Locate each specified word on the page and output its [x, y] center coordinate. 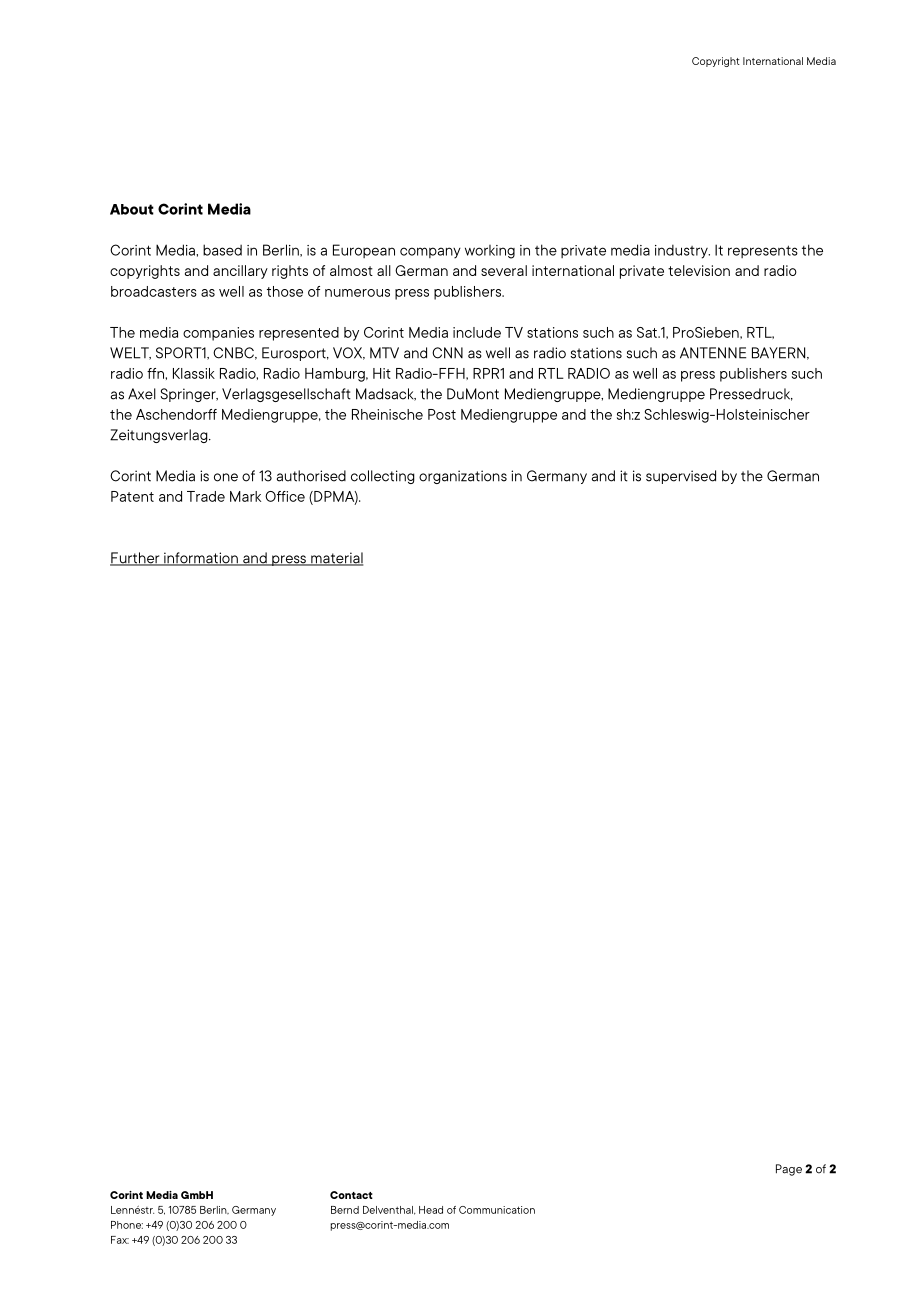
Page [789, 1170]
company [430, 253]
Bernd [345, 1210]
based [222, 250]
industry [682, 251]
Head [431, 1210]
